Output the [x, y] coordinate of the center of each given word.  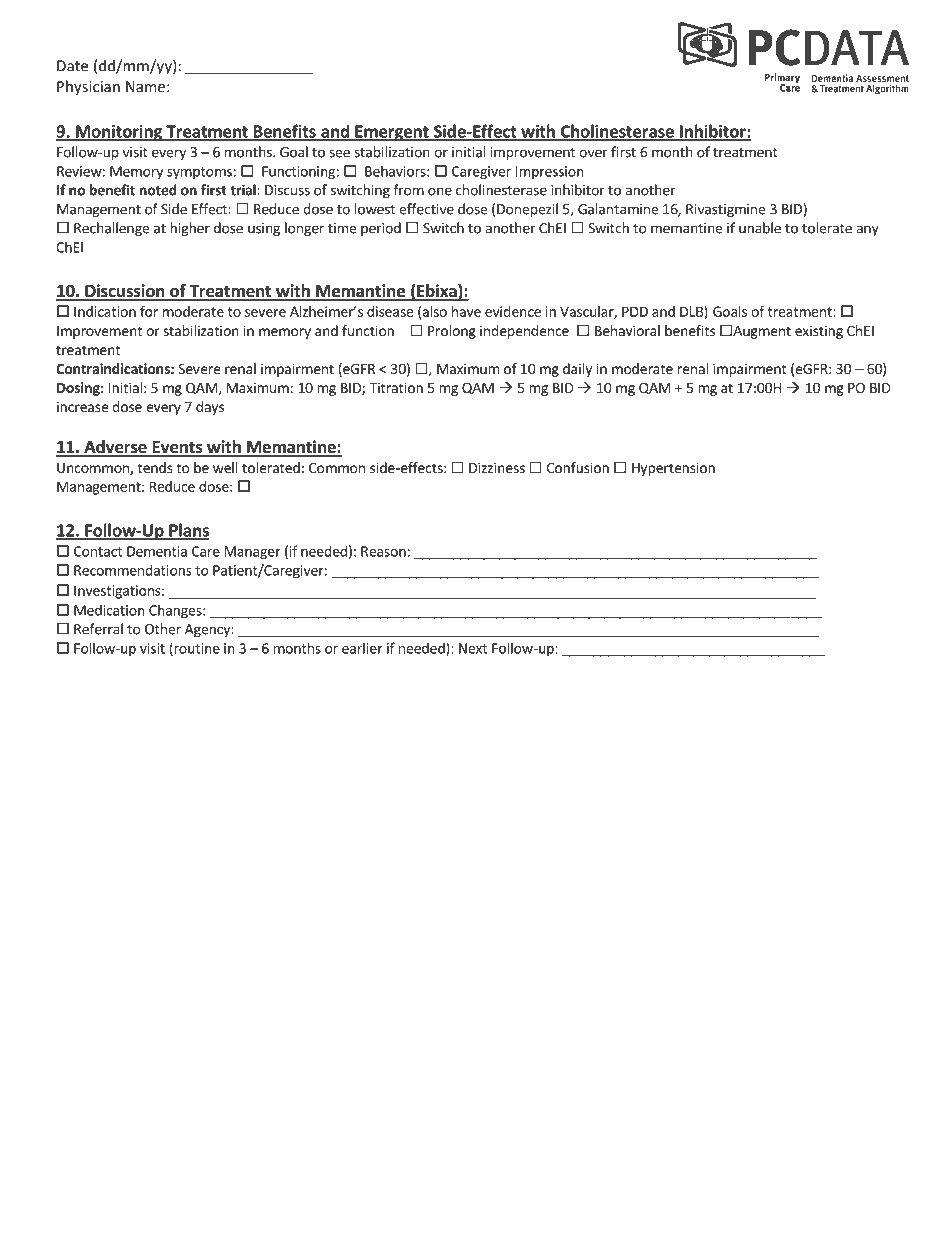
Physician [88, 87]
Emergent [392, 133]
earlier [362, 648]
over [593, 153]
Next [473, 648]
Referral [98, 629]
